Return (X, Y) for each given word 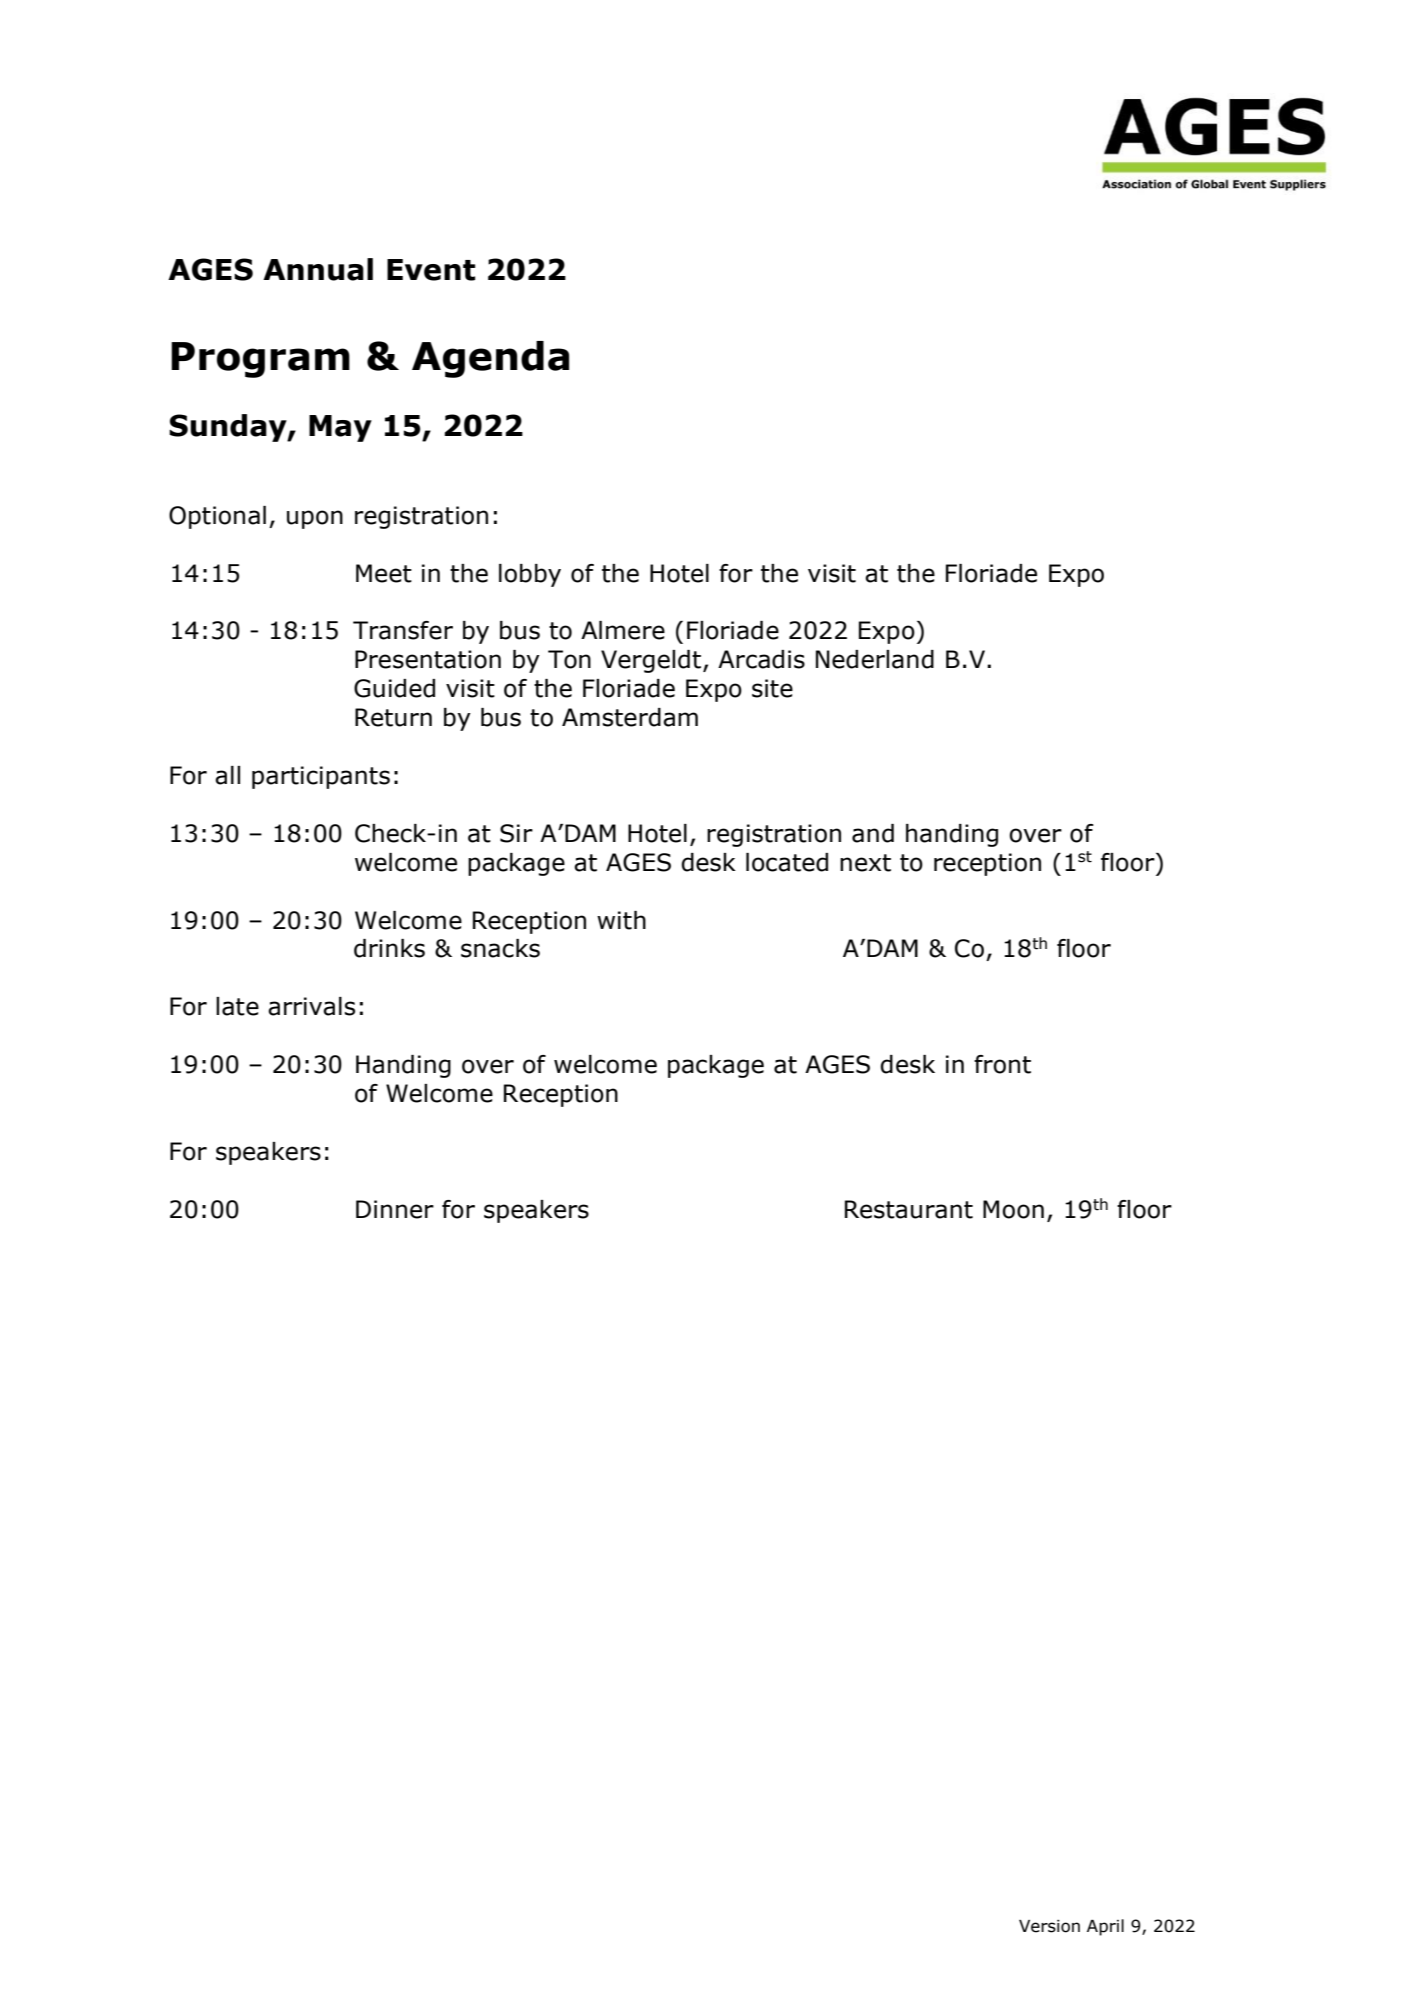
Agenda (490, 359)
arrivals (311, 1006)
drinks (389, 948)
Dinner (395, 1209)
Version (1049, 1926)
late (237, 1006)
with (621, 920)
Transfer (403, 630)
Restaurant (909, 1209)
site (772, 688)
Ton (569, 659)
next (865, 863)
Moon (1013, 1209)
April (1105, 1927)
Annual (318, 269)
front (1002, 1064)
